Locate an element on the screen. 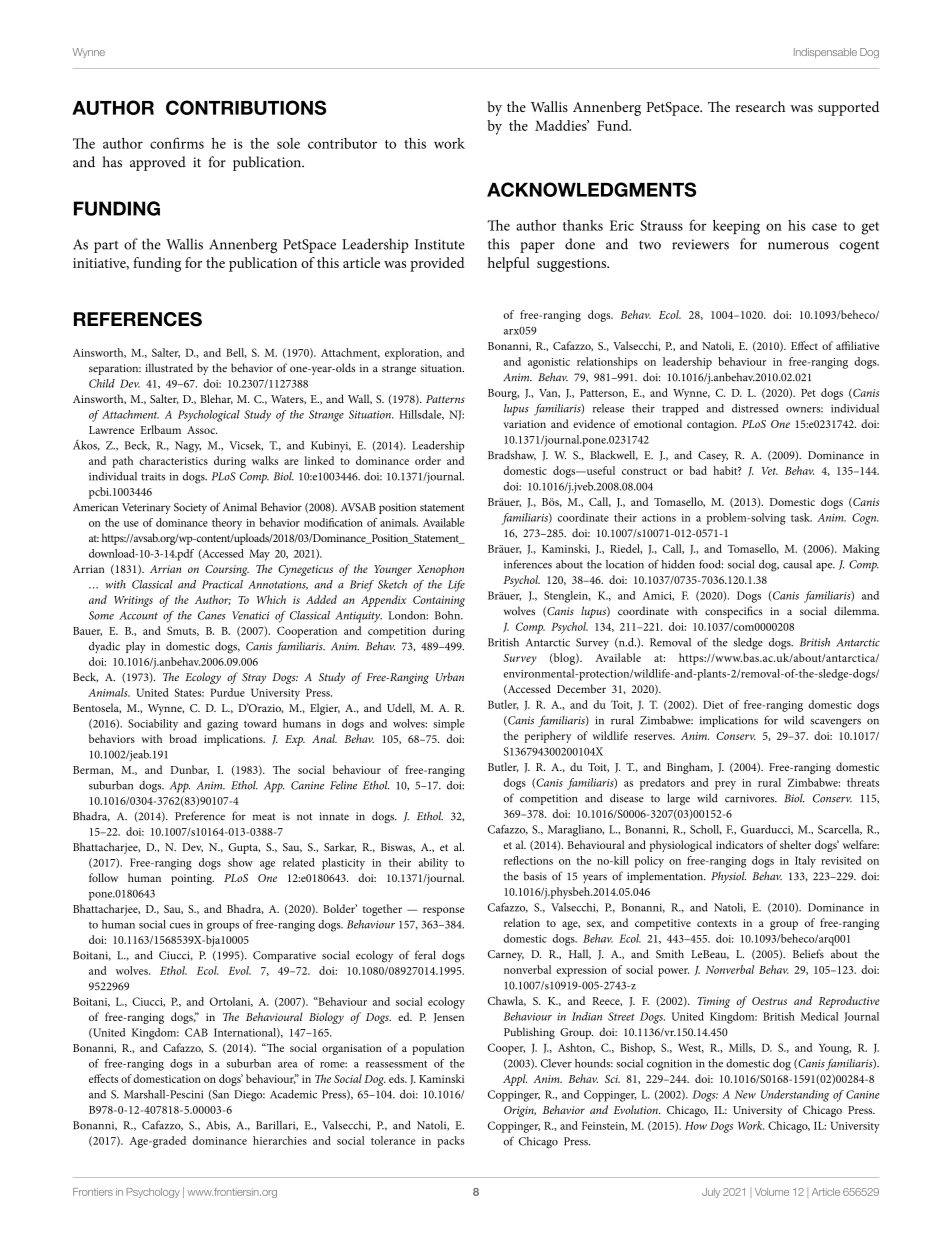 The width and height of the screenshot is (952, 1247). reflections is located at coordinates (528, 860).
